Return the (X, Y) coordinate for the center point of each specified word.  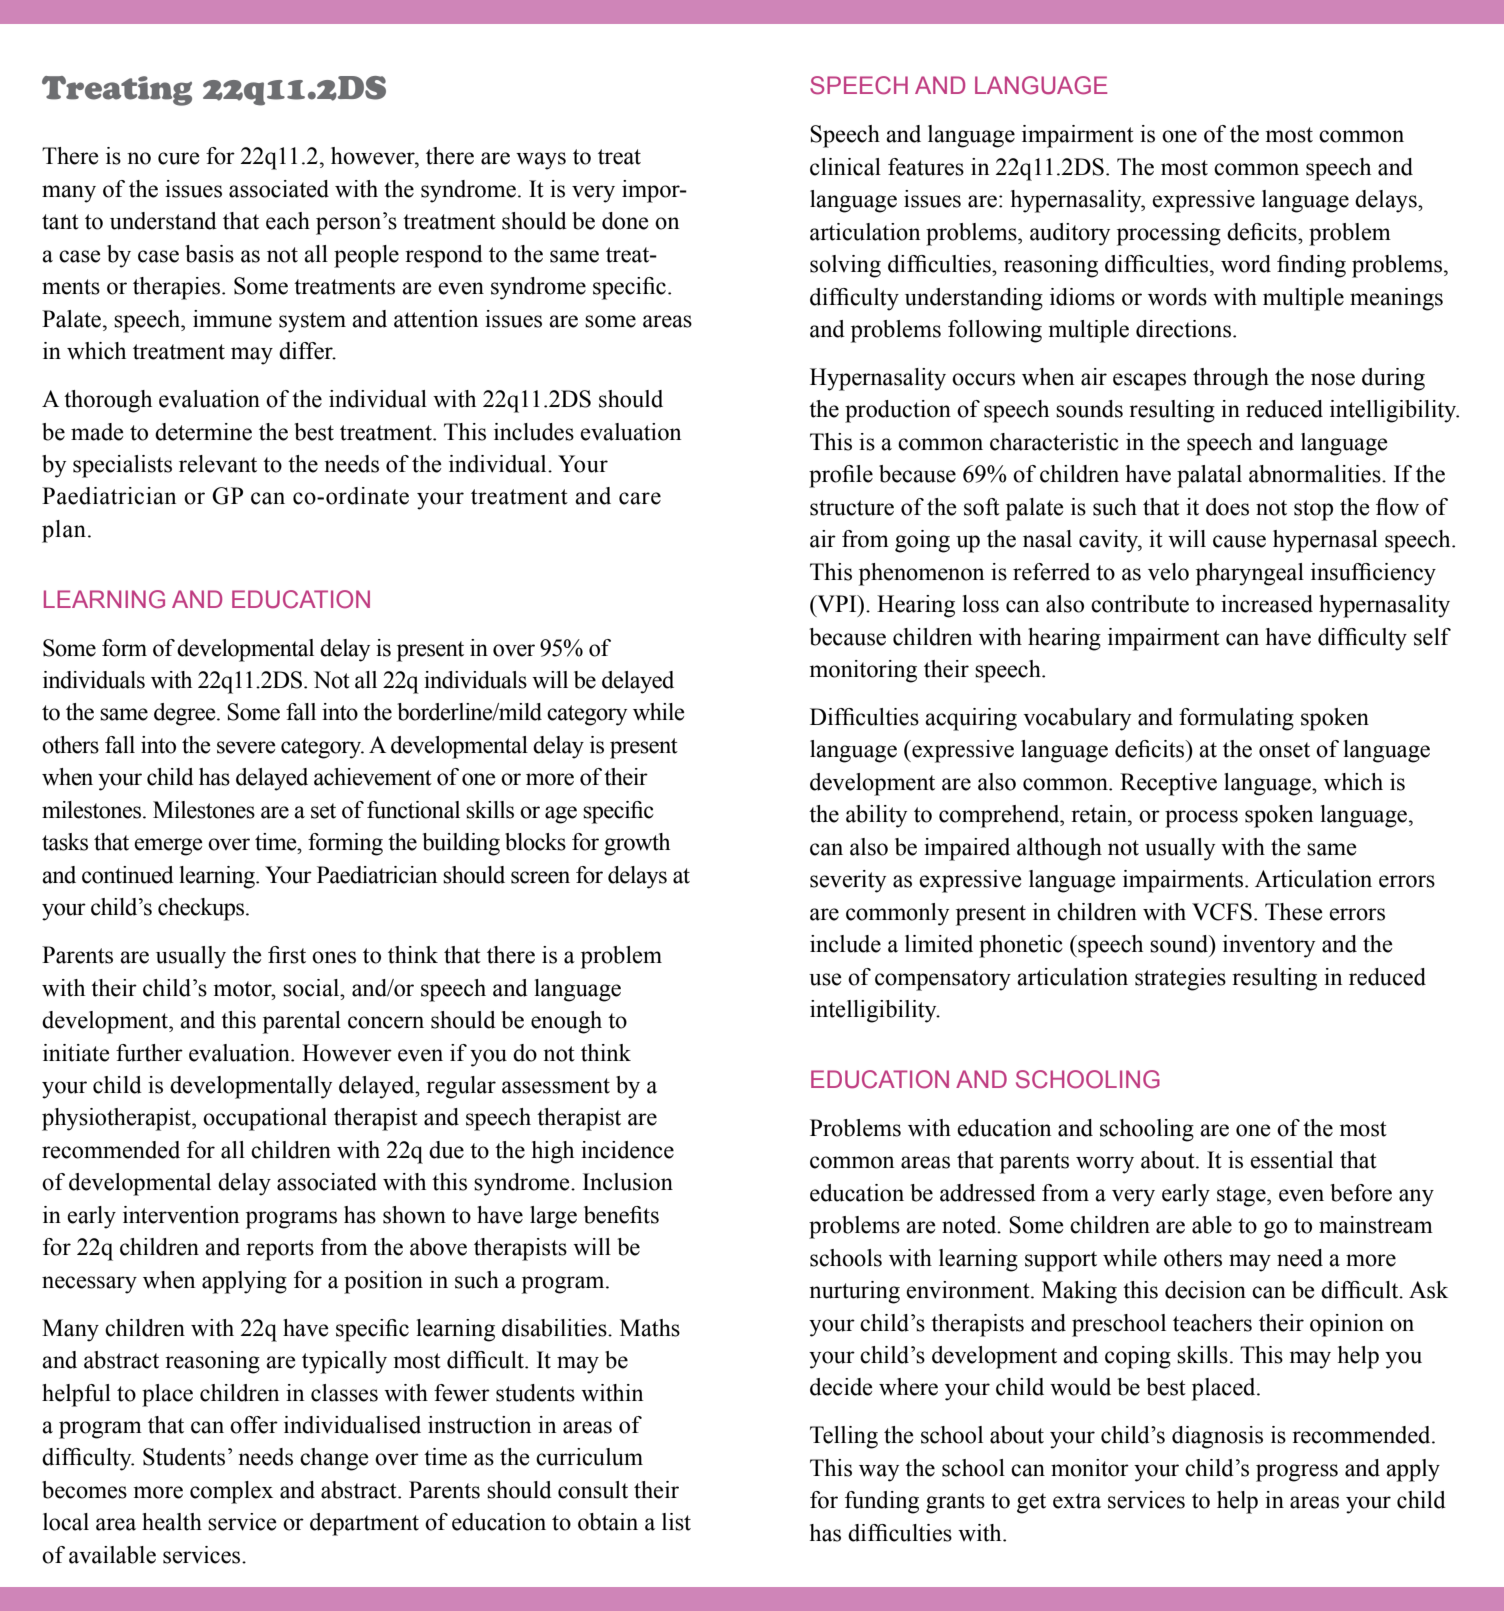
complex (231, 1492)
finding (1311, 266)
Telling (844, 1437)
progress (1297, 1473)
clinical (845, 167)
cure (179, 158)
